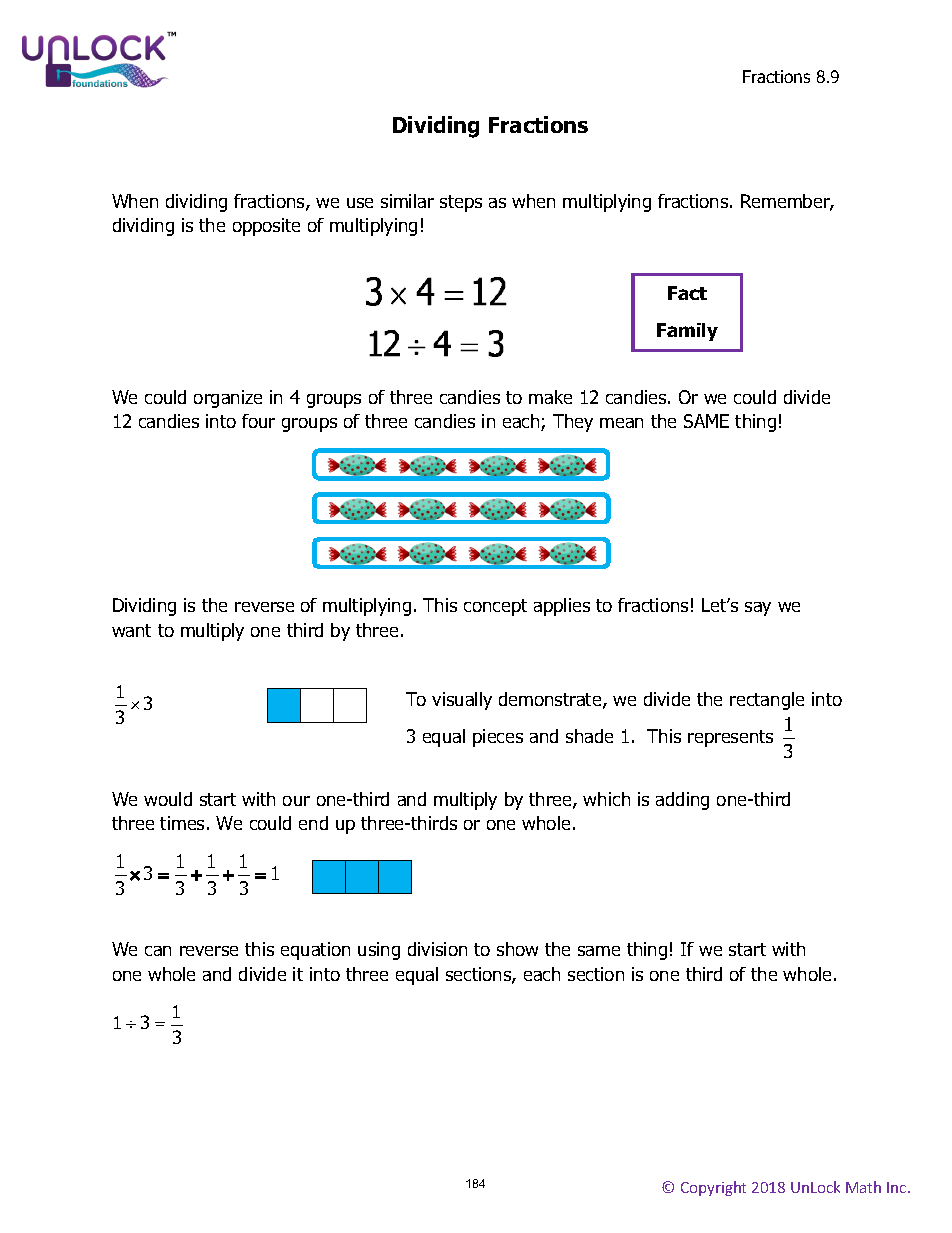 Image resolution: width=952 pixels, height=1233 pixels. Describe the element at coordinates (462, 701) in the page. I see `visually` at that location.
